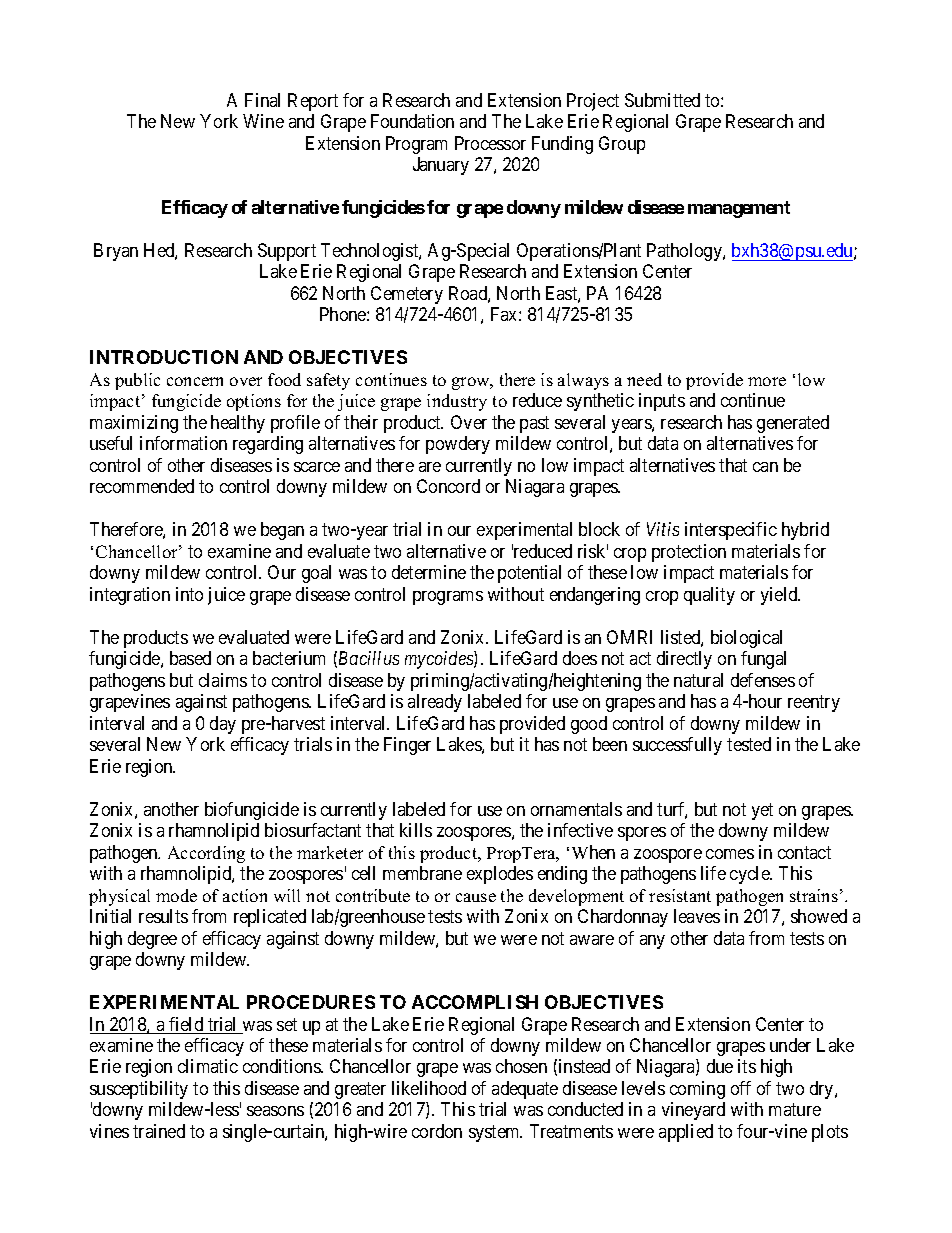 This screenshot has width=952, height=1233. What do you see at coordinates (263, 121) in the screenshot?
I see `Wine` at bounding box center [263, 121].
